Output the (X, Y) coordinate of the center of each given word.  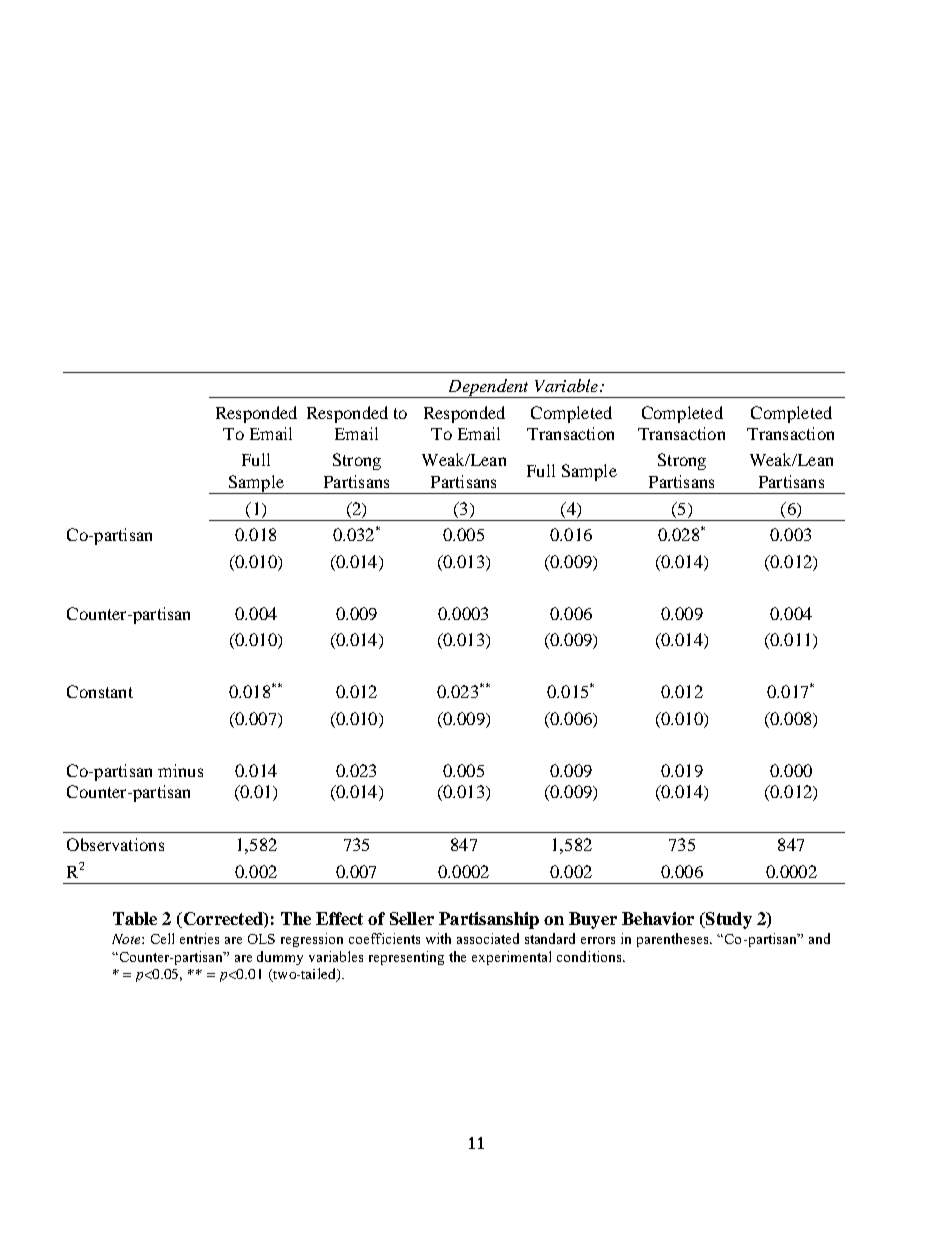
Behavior (658, 918)
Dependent (488, 388)
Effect (339, 918)
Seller (412, 918)
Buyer (593, 920)
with (438, 938)
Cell (162, 938)
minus (180, 770)
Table (135, 918)
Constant (100, 691)
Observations (115, 844)
